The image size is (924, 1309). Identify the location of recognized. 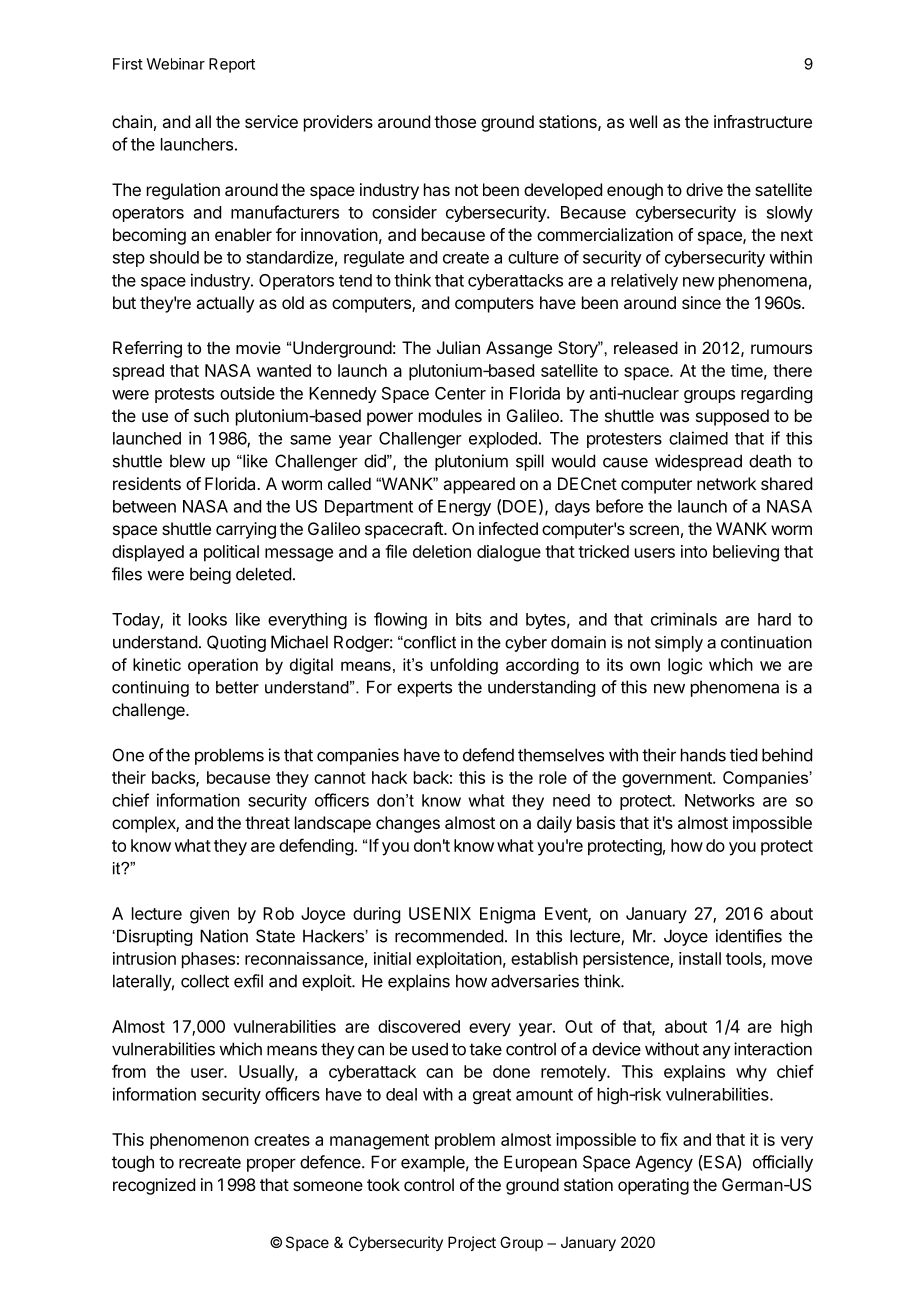
(154, 1186).
